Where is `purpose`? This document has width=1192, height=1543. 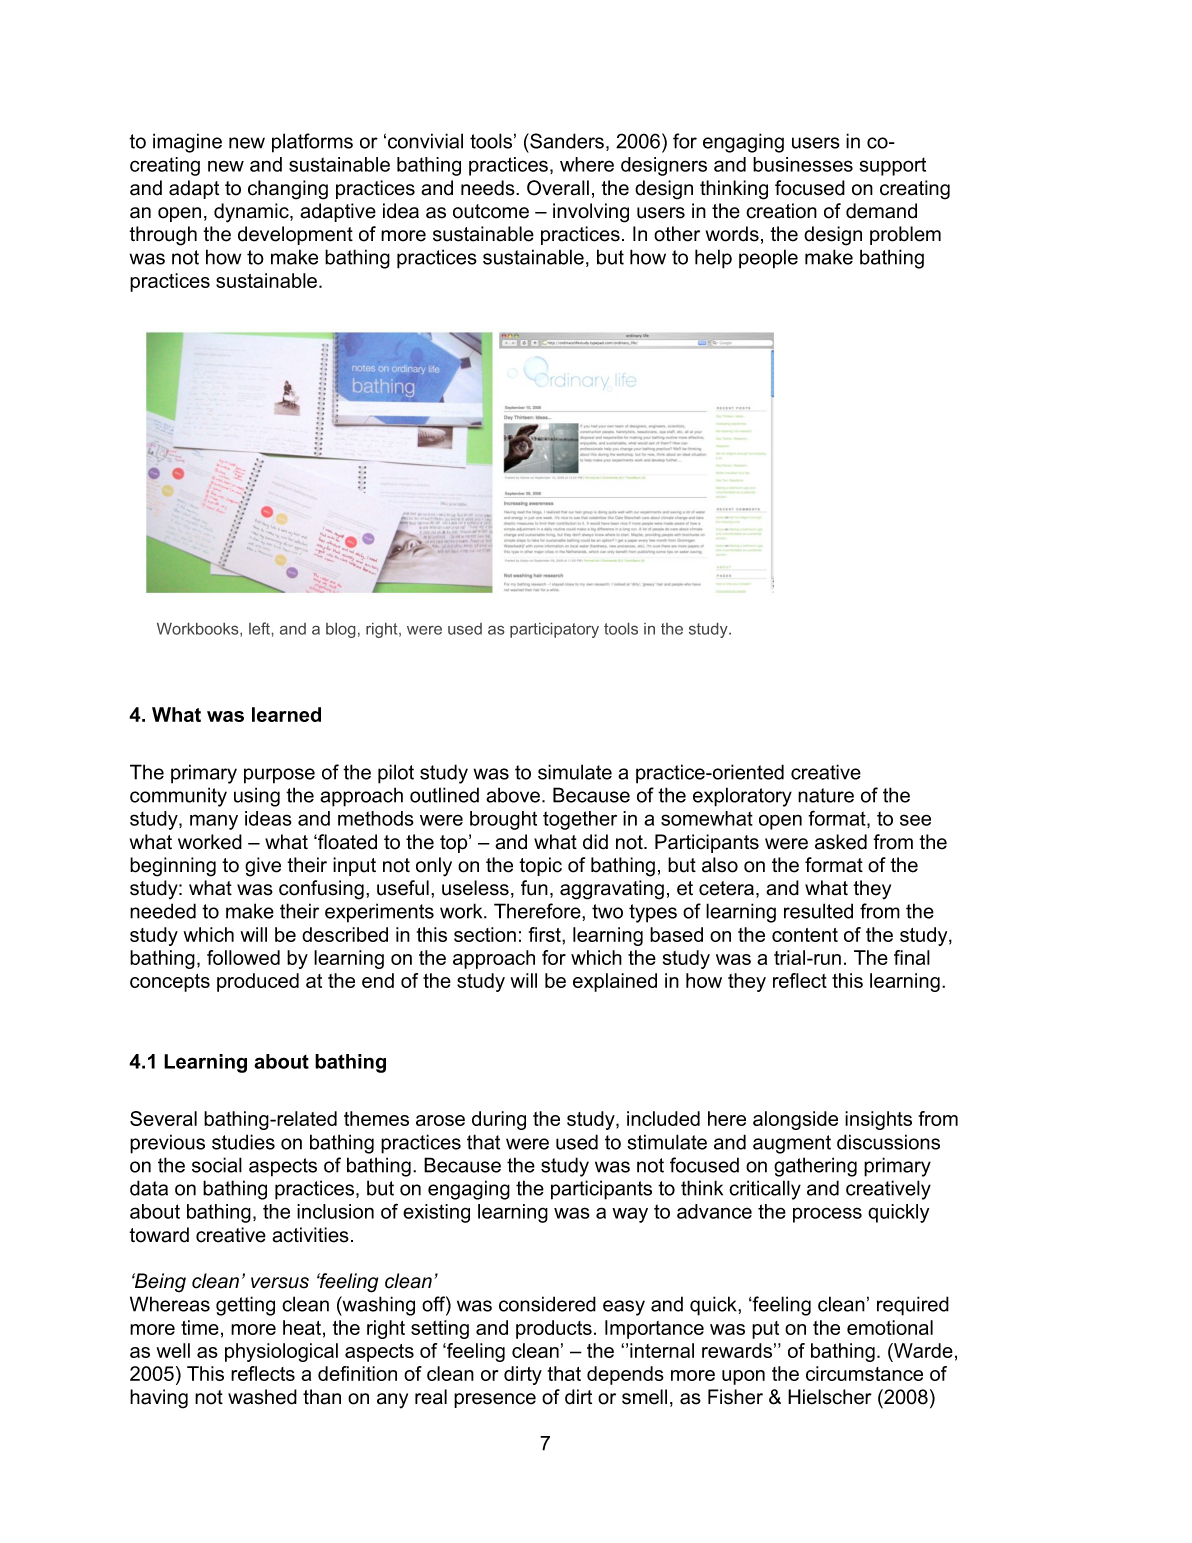
purpose is located at coordinates (279, 776).
